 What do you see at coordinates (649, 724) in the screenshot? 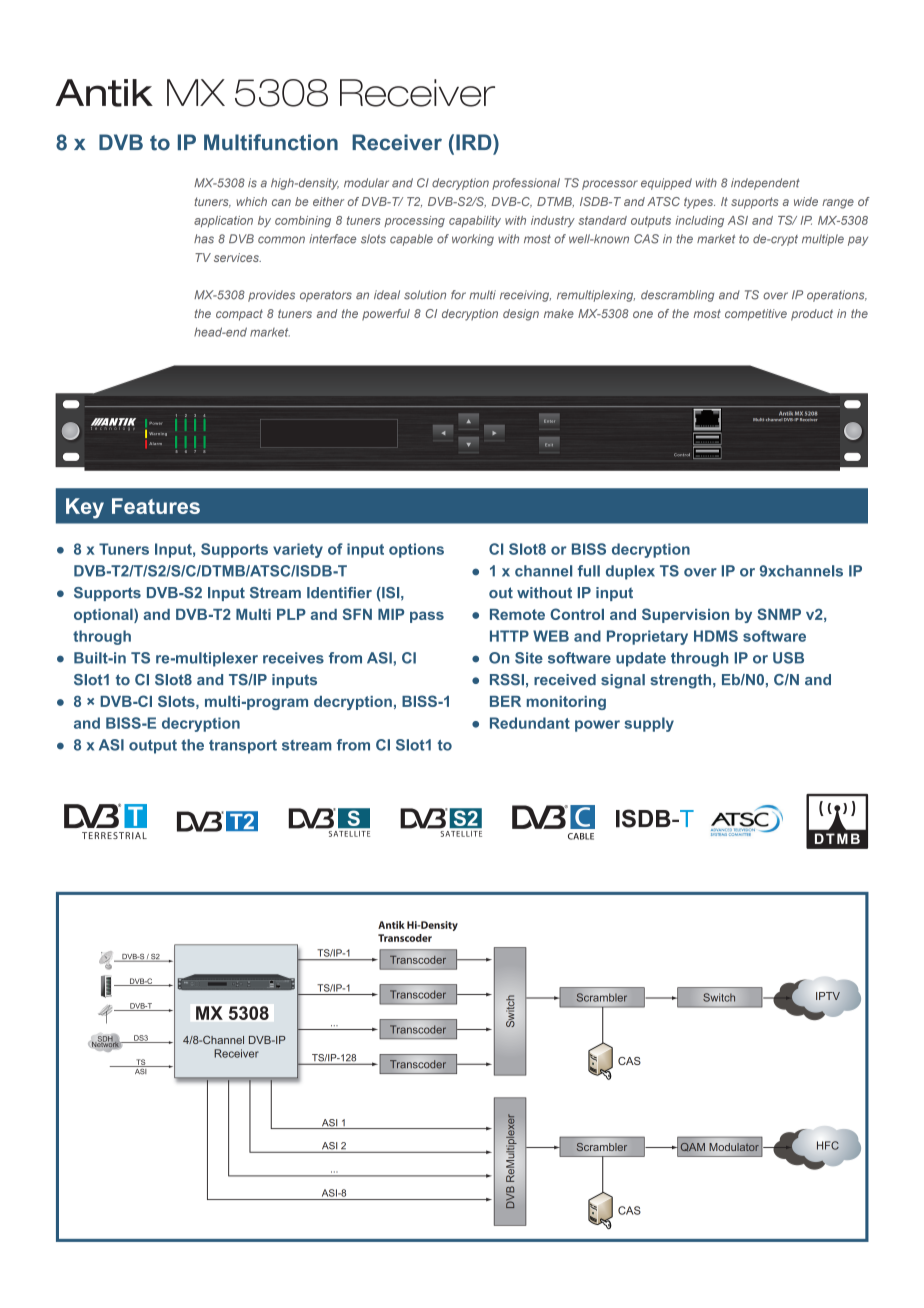
I see `supply` at bounding box center [649, 724].
